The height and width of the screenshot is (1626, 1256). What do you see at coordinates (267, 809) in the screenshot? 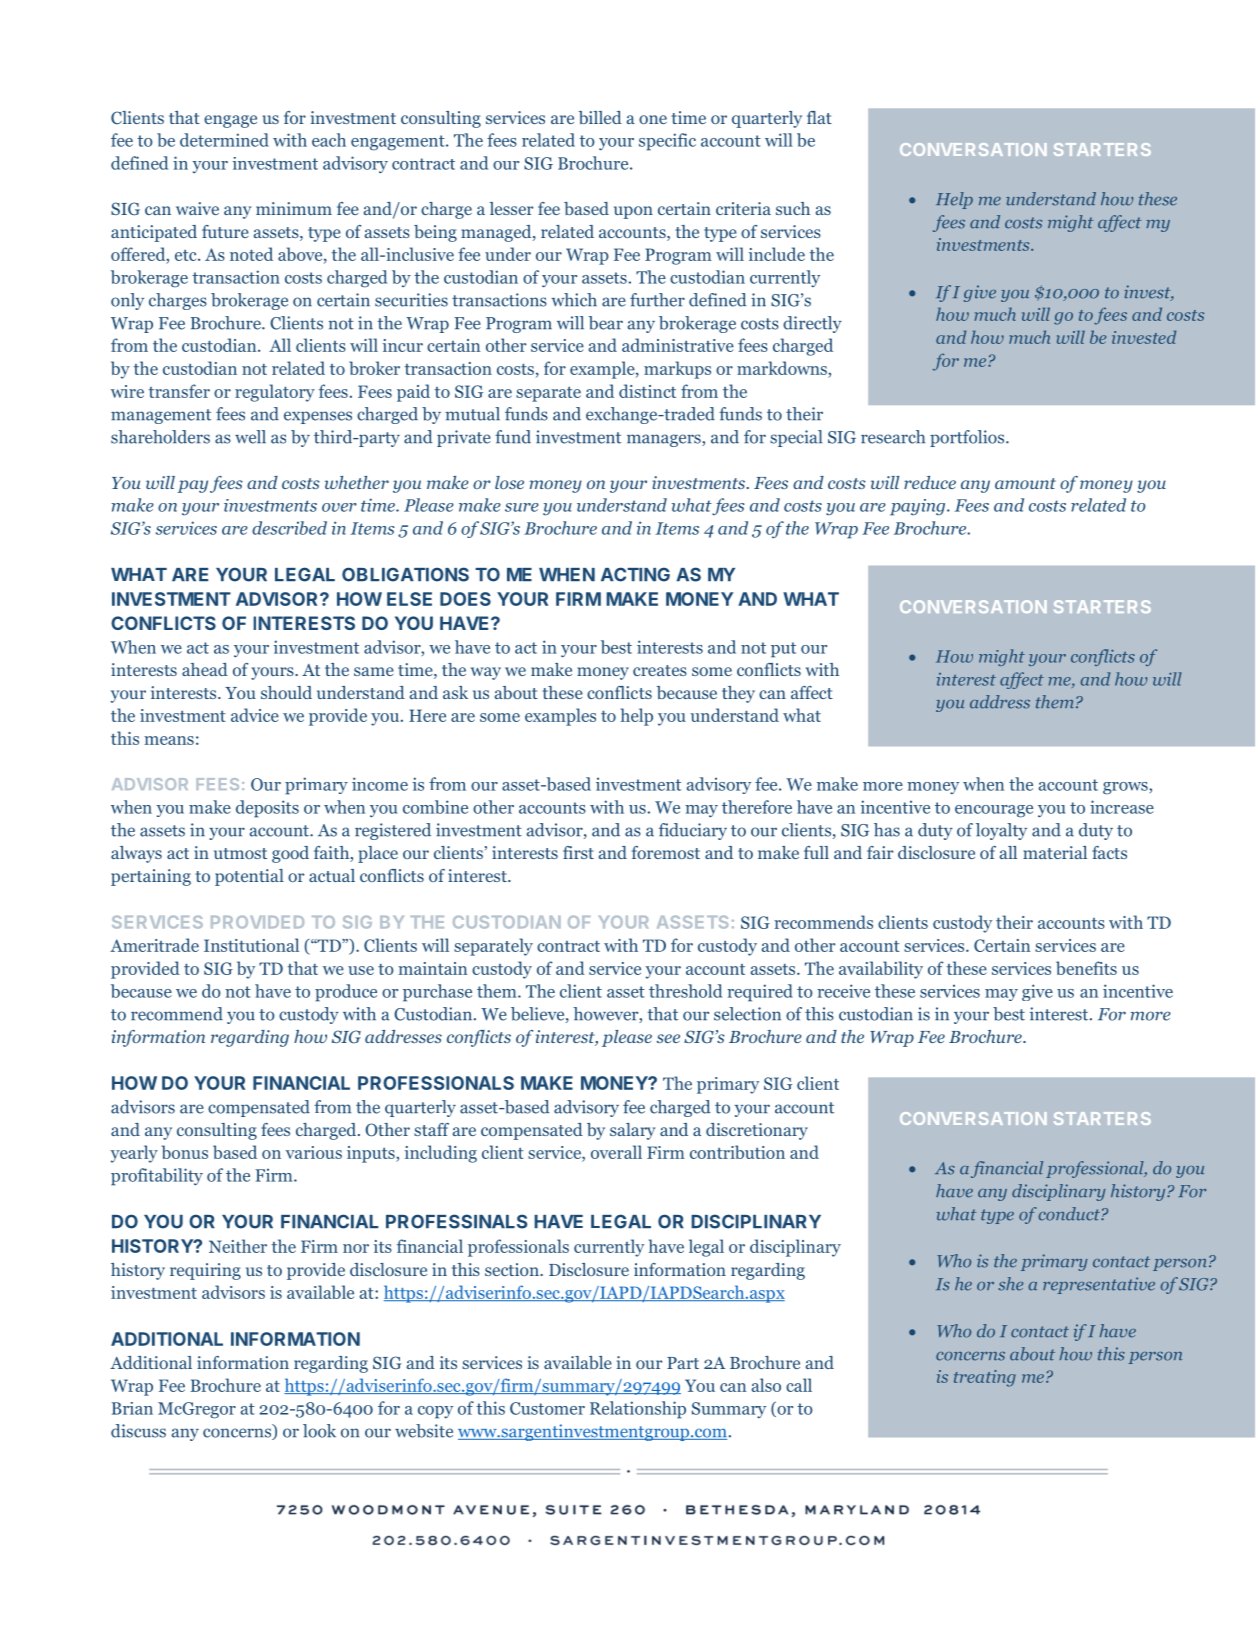
I see `deposits` at bounding box center [267, 809].
